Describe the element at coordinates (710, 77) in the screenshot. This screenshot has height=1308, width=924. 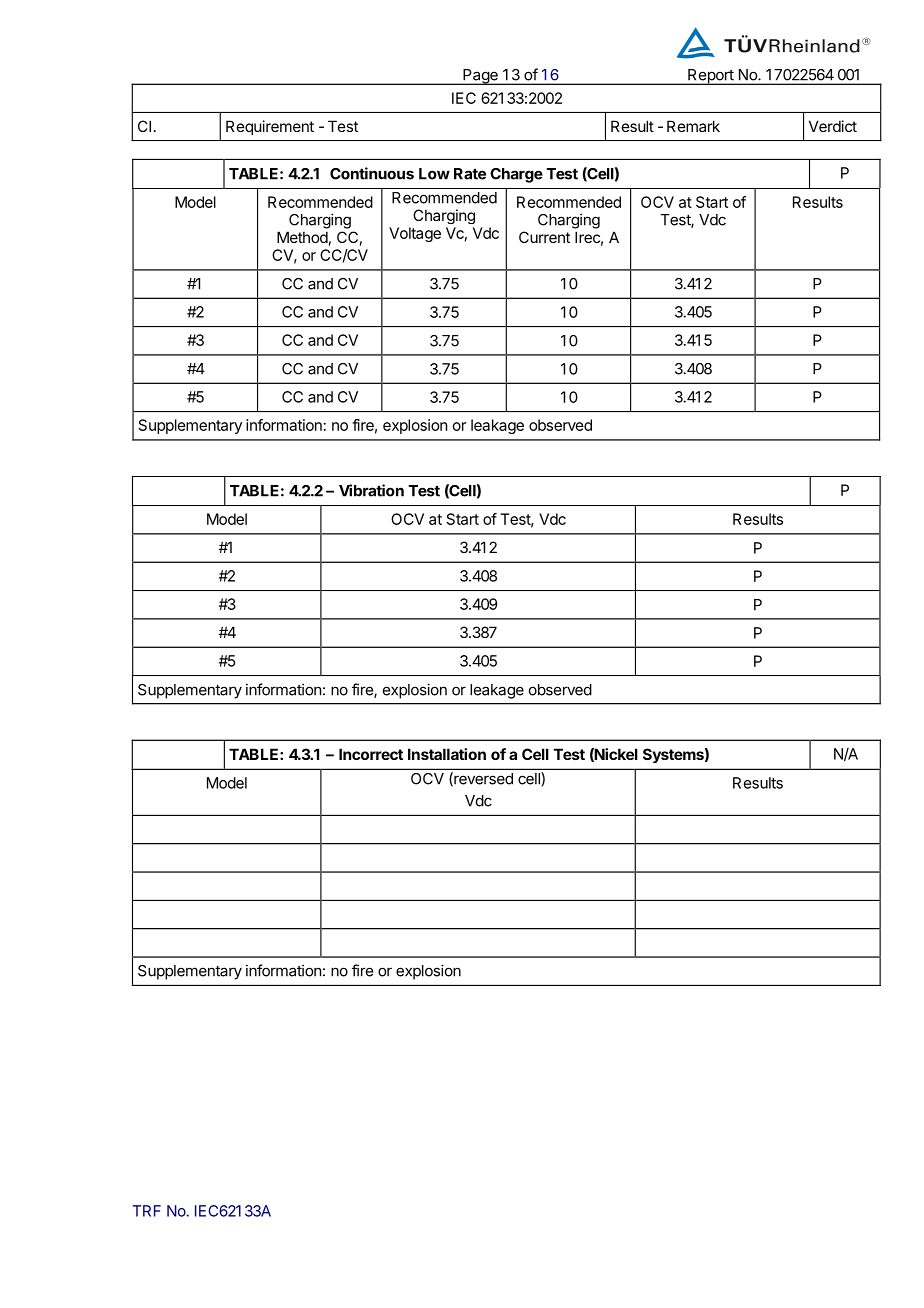
I see `Report` at that location.
